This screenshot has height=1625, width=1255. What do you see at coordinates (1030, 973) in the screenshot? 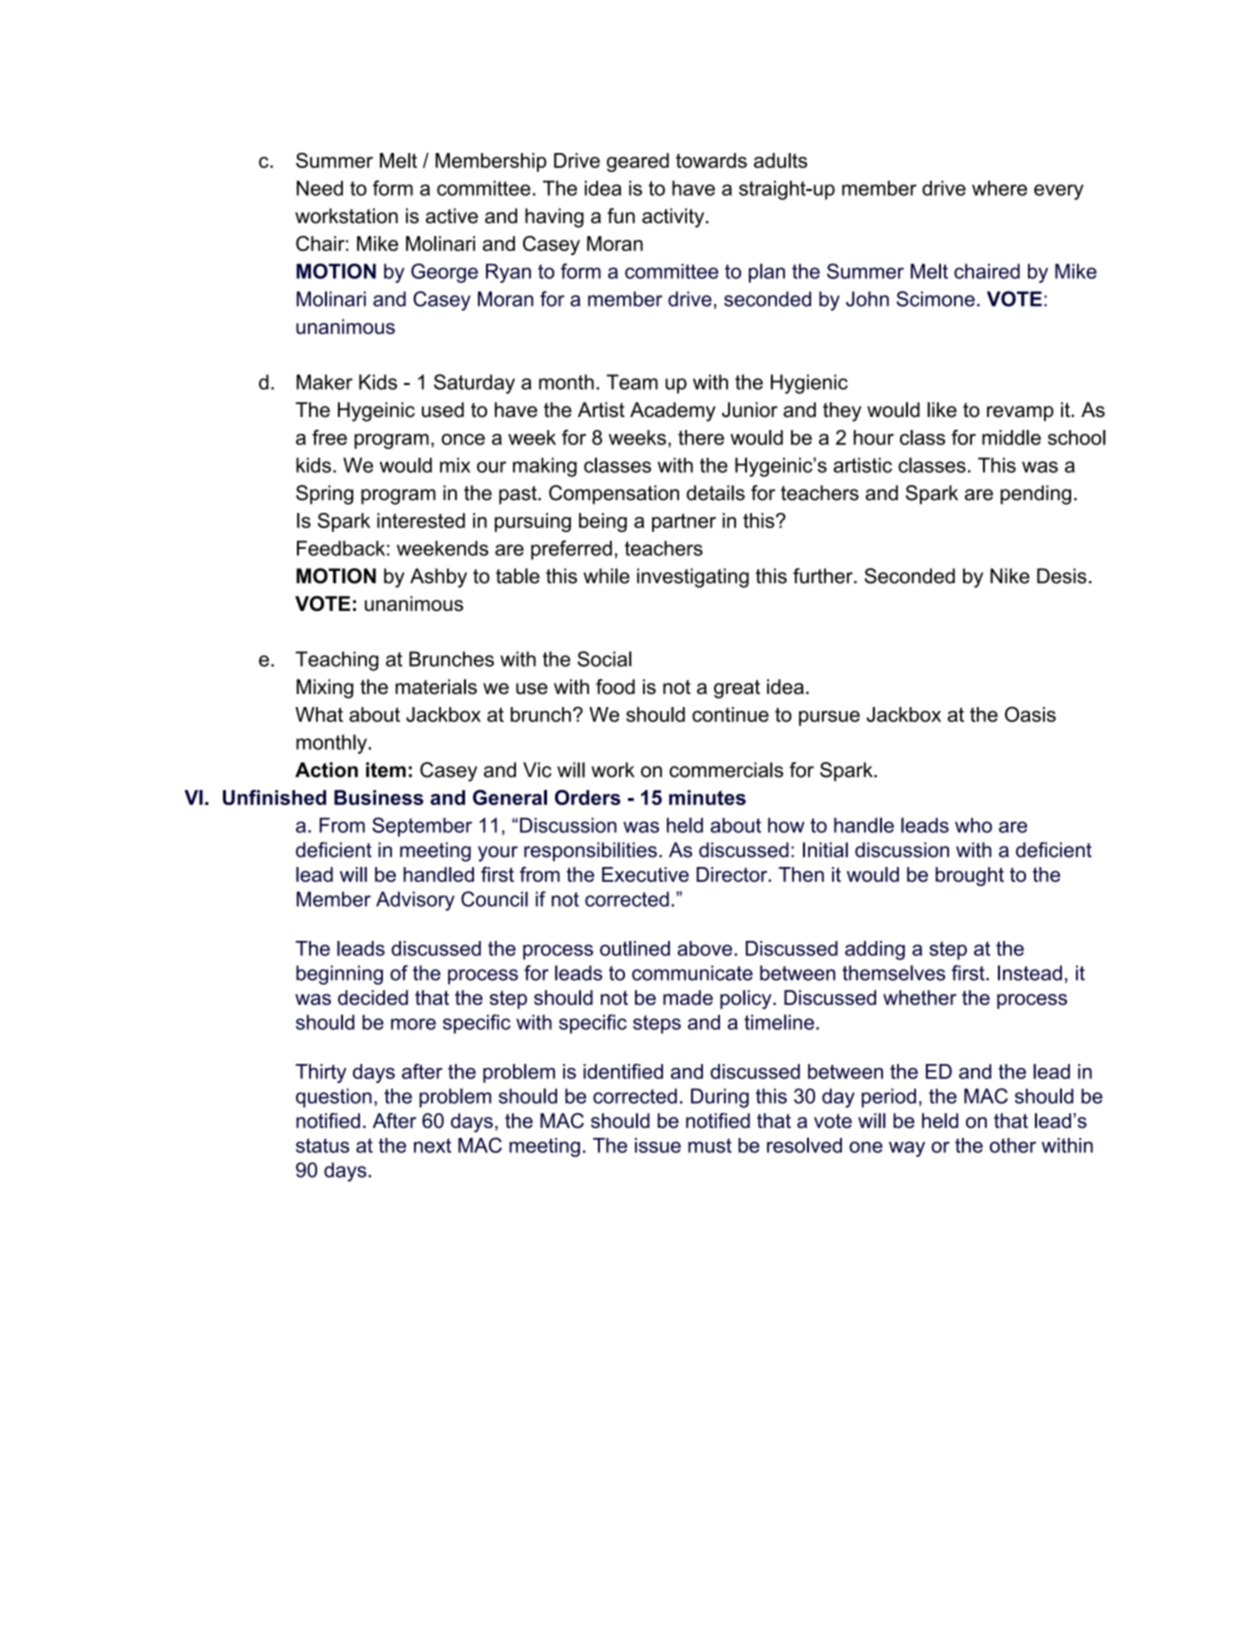
I see `Instead` at bounding box center [1030, 973].
